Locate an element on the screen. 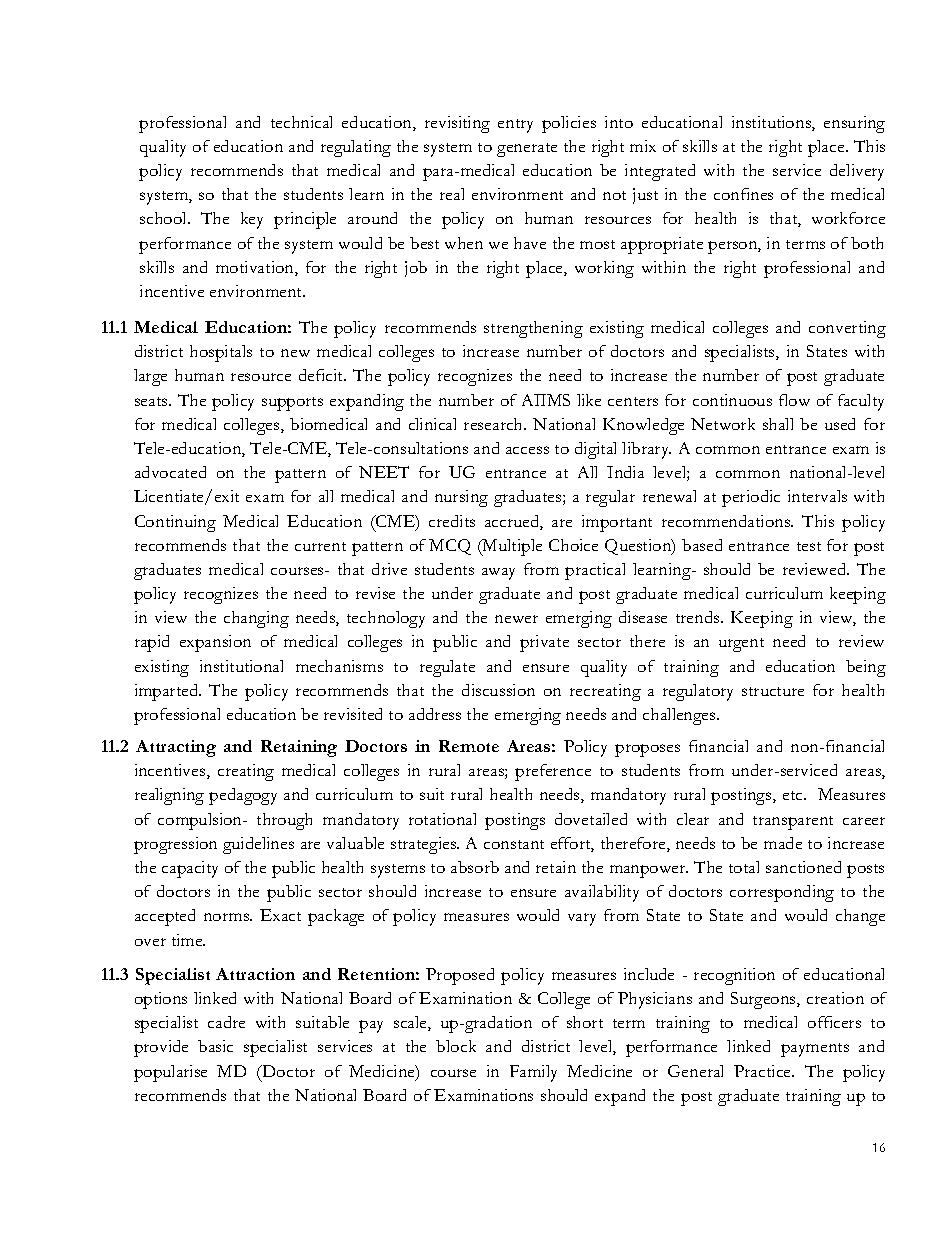 This screenshot has width=952, height=1233. generate is located at coordinates (527, 150).
